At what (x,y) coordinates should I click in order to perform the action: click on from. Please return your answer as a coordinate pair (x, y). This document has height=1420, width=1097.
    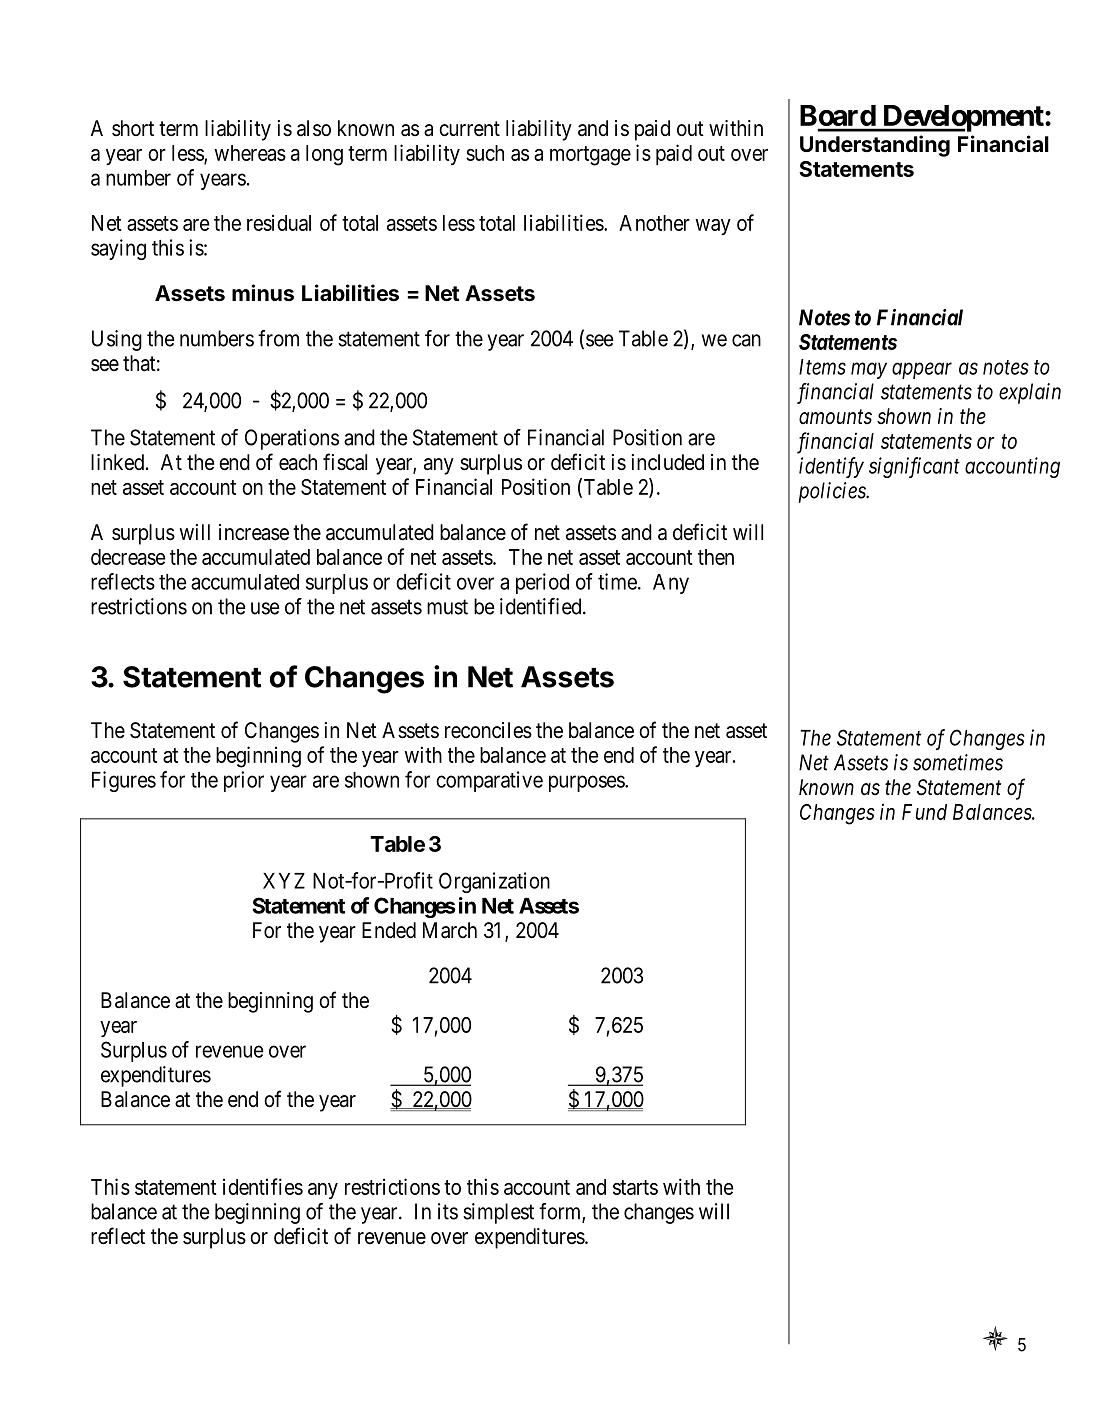
    Looking at the image, I should click on (278, 338).
